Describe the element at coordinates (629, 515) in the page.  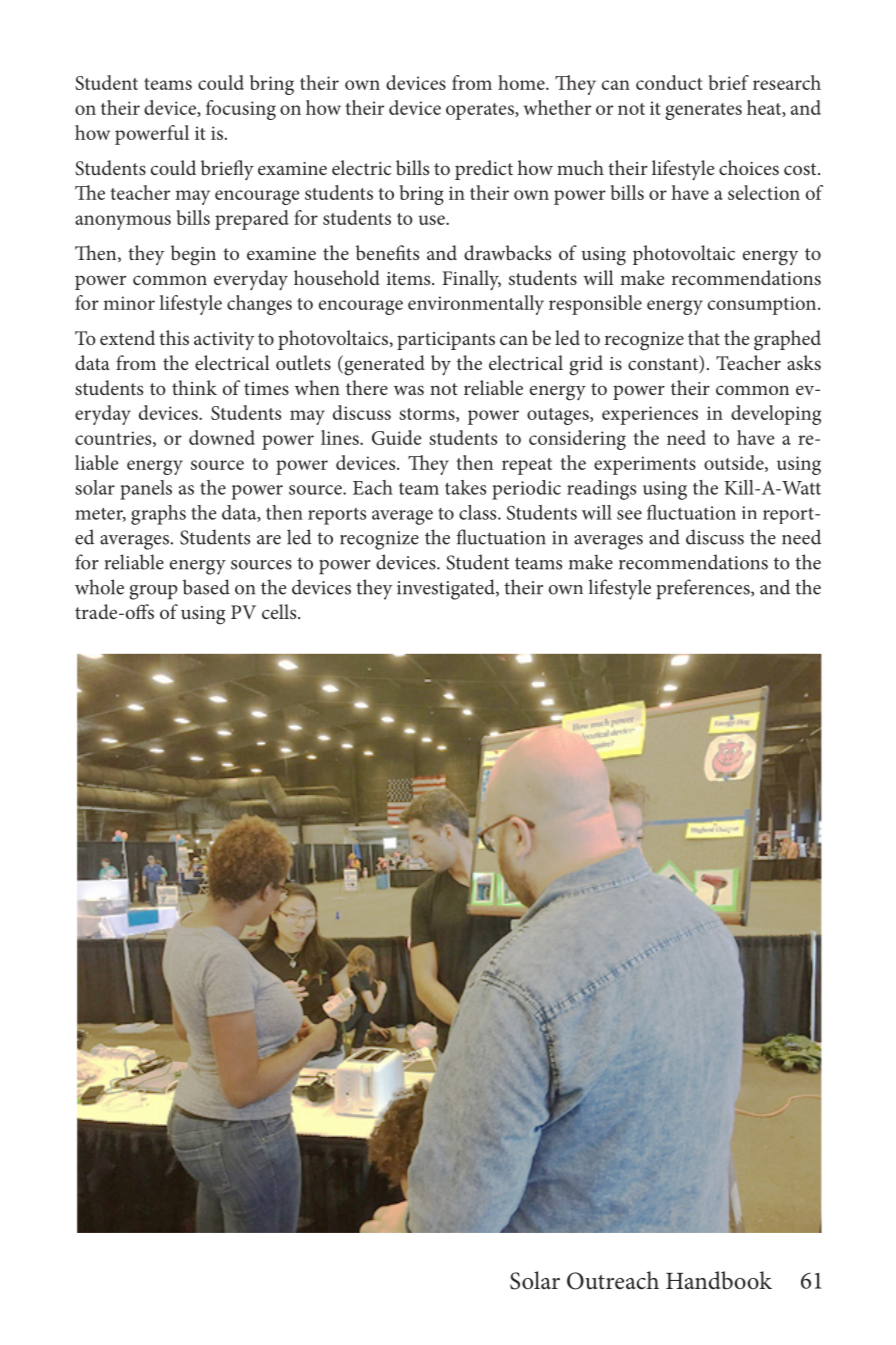
I see `see` at that location.
